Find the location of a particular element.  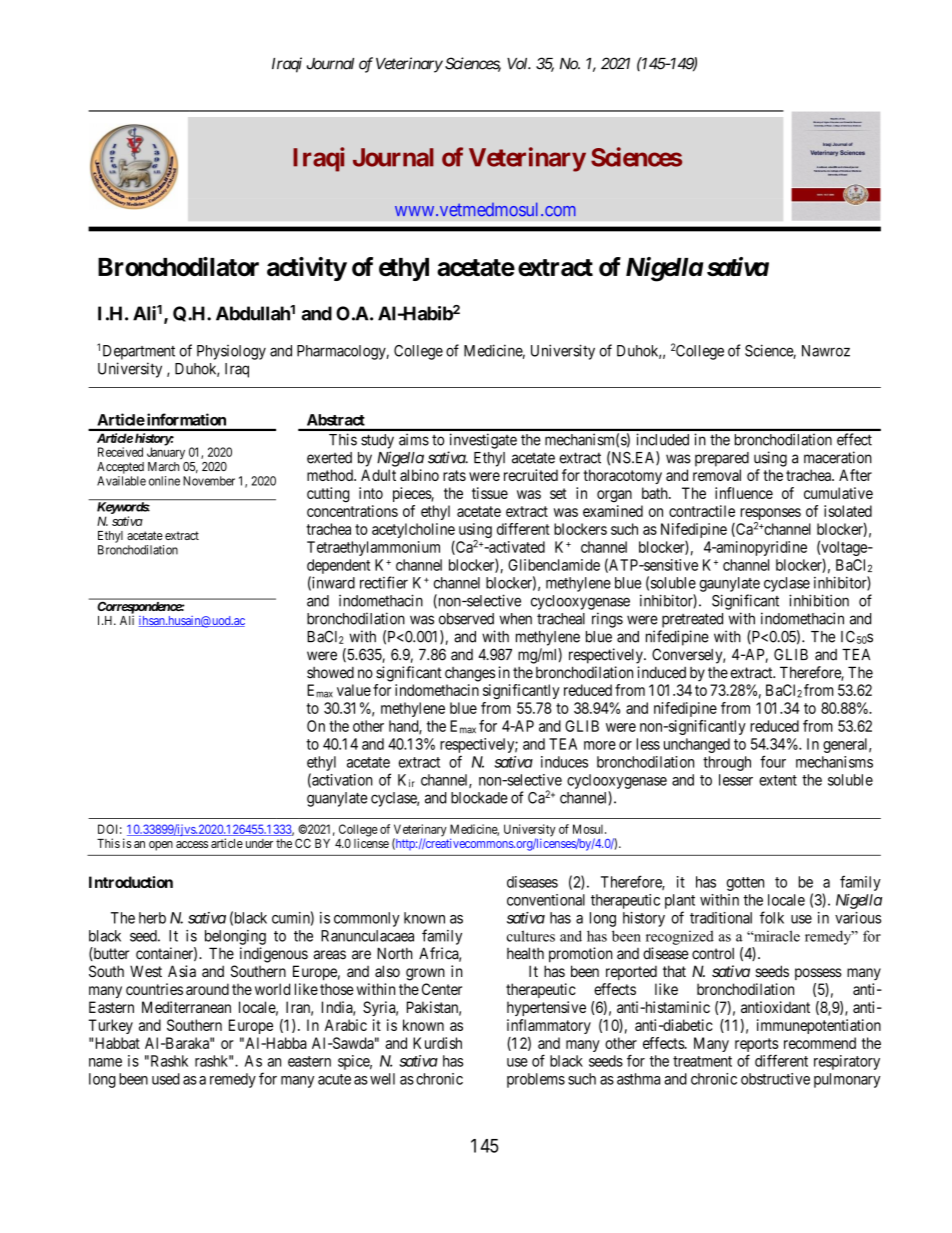

used is located at coordinates (166, 1079).
